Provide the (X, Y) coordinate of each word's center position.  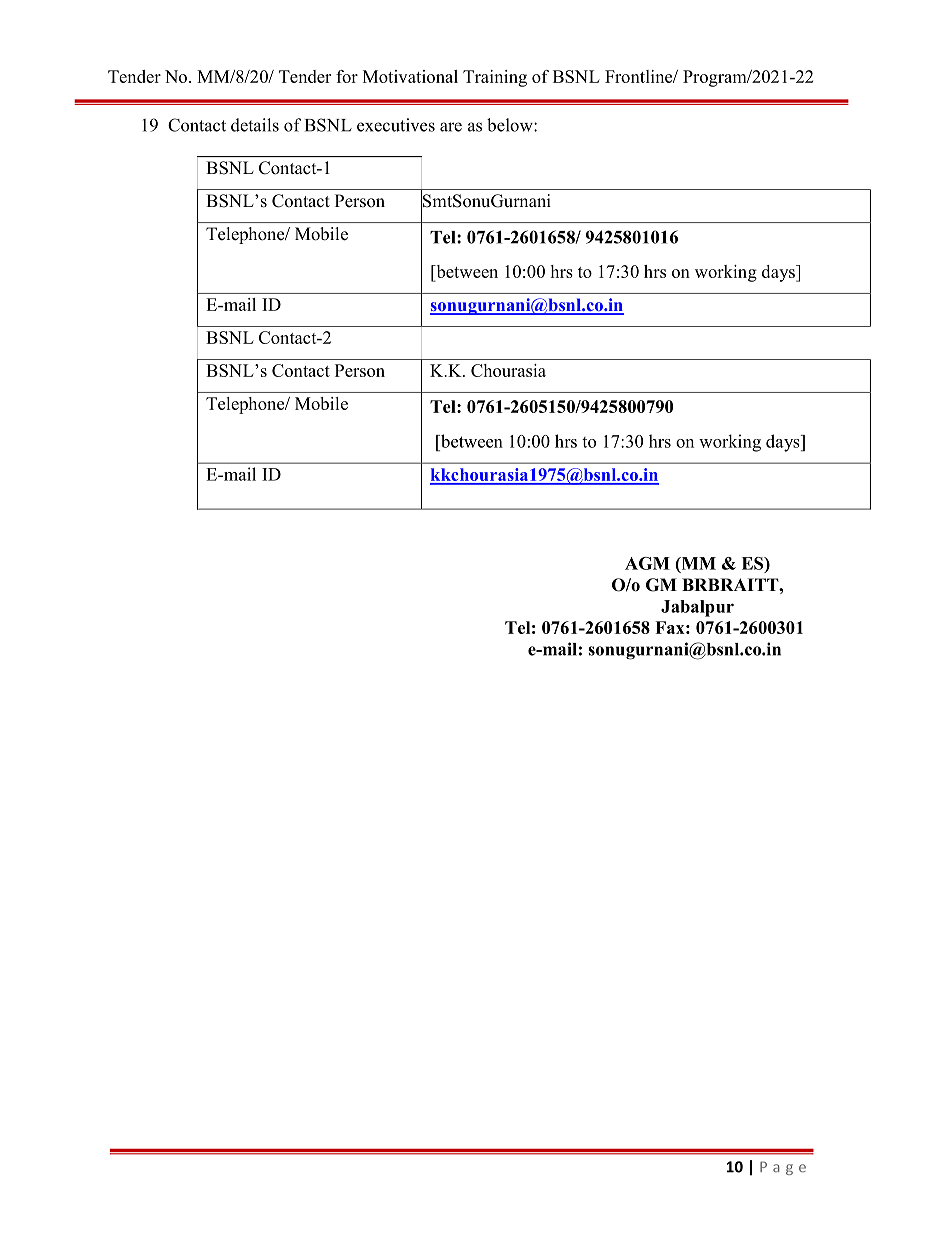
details (255, 125)
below (511, 125)
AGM (647, 563)
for (347, 76)
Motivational (410, 76)
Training (495, 78)
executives (396, 125)
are (451, 127)
